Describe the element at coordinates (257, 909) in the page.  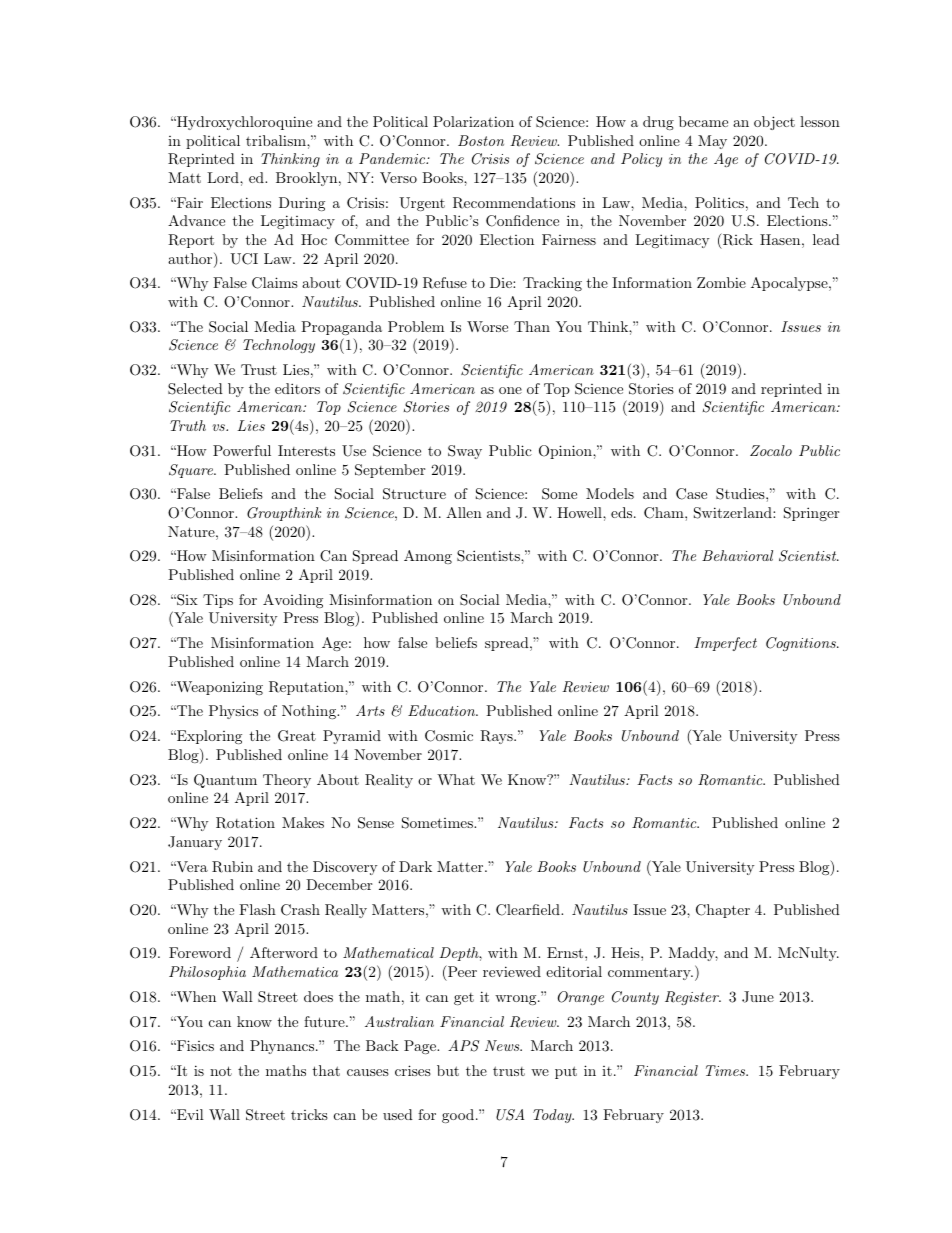
I see `Flash` at that location.
